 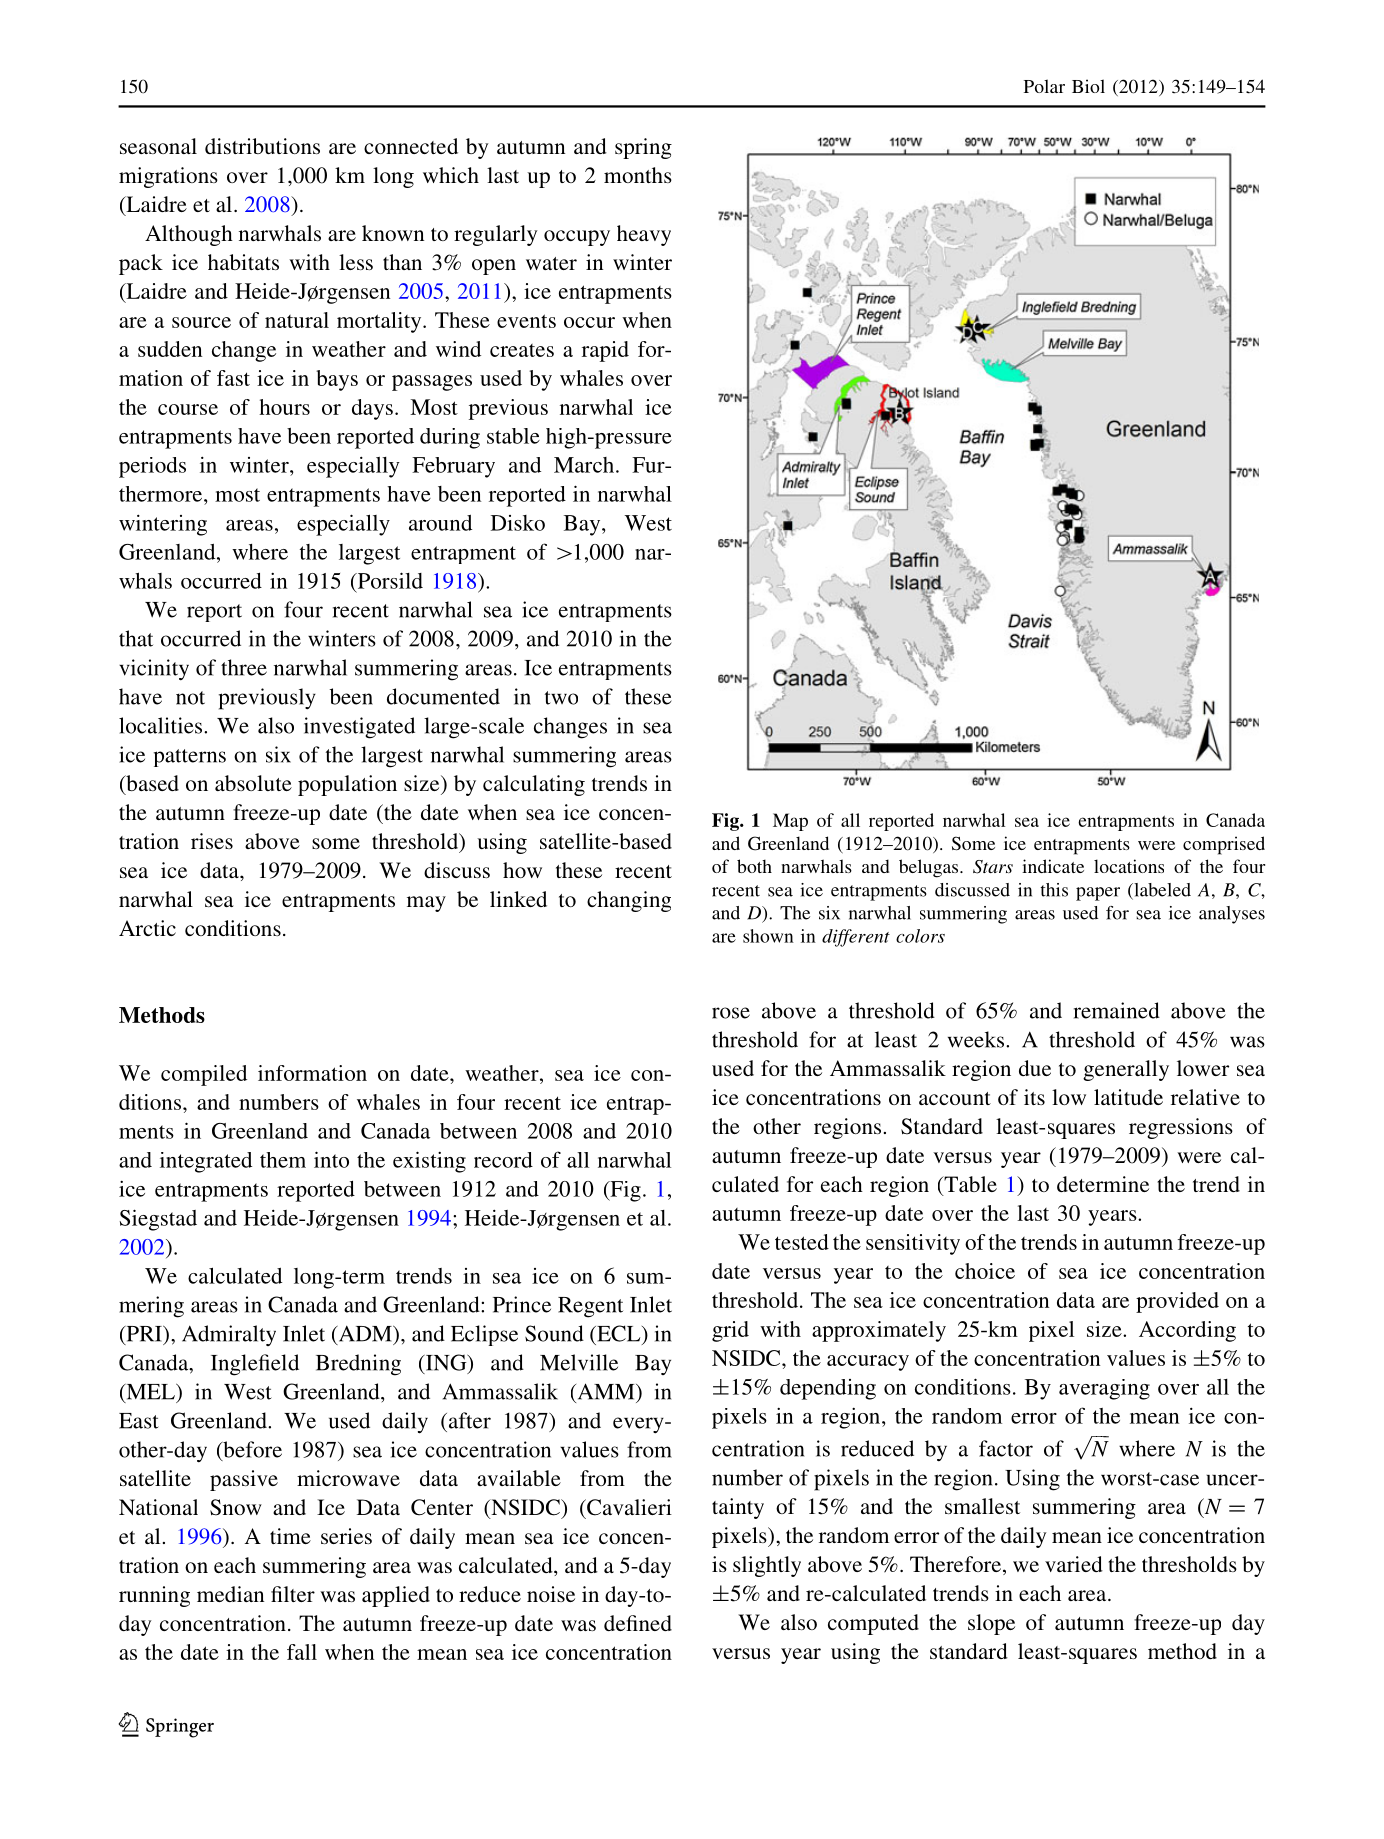 What do you see at coordinates (1074, 1564) in the screenshot?
I see `varied` at bounding box center [1074, 1564].
